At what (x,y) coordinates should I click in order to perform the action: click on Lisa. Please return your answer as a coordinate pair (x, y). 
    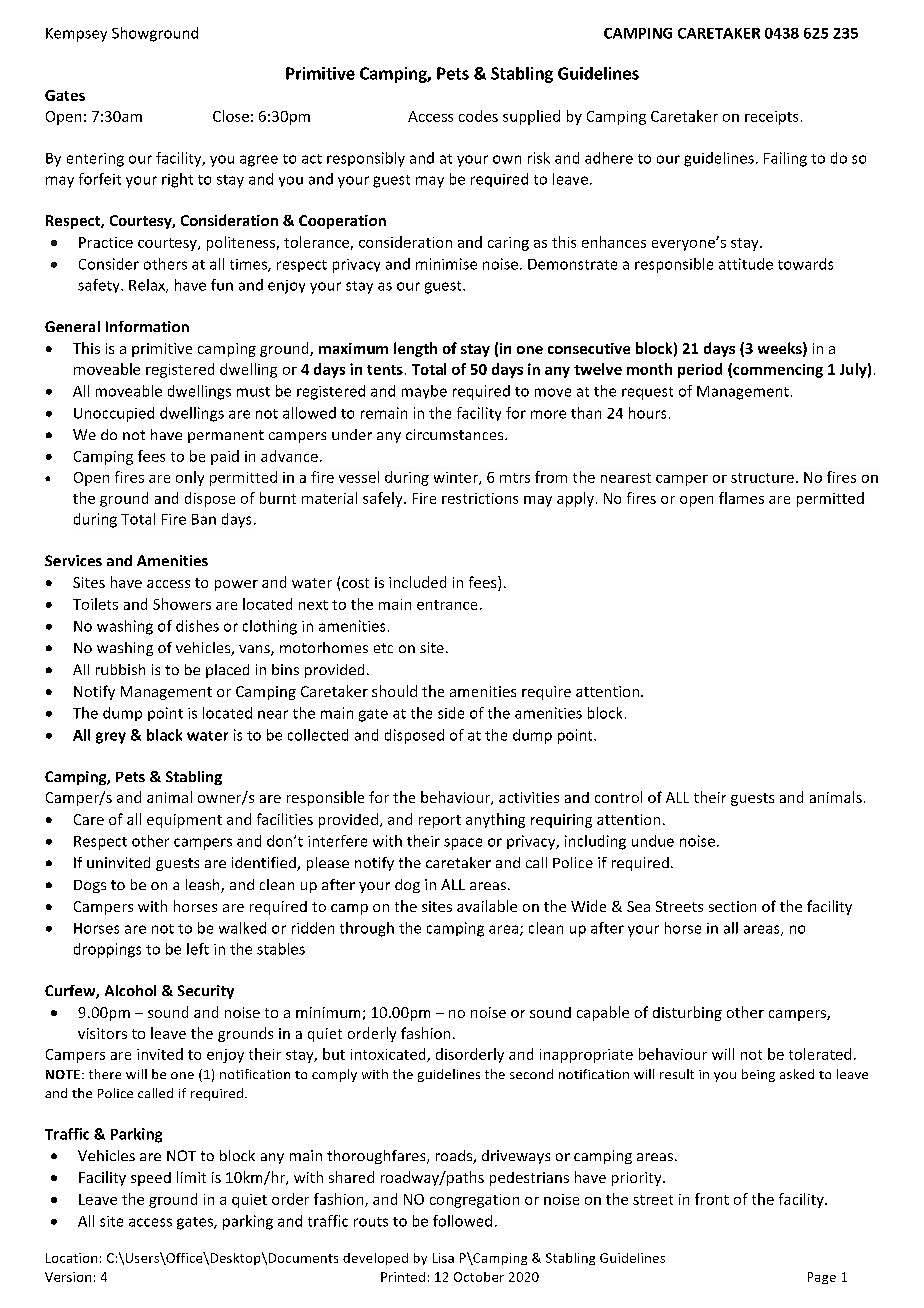
    Looking at the image, I should click on (443, 1258).
